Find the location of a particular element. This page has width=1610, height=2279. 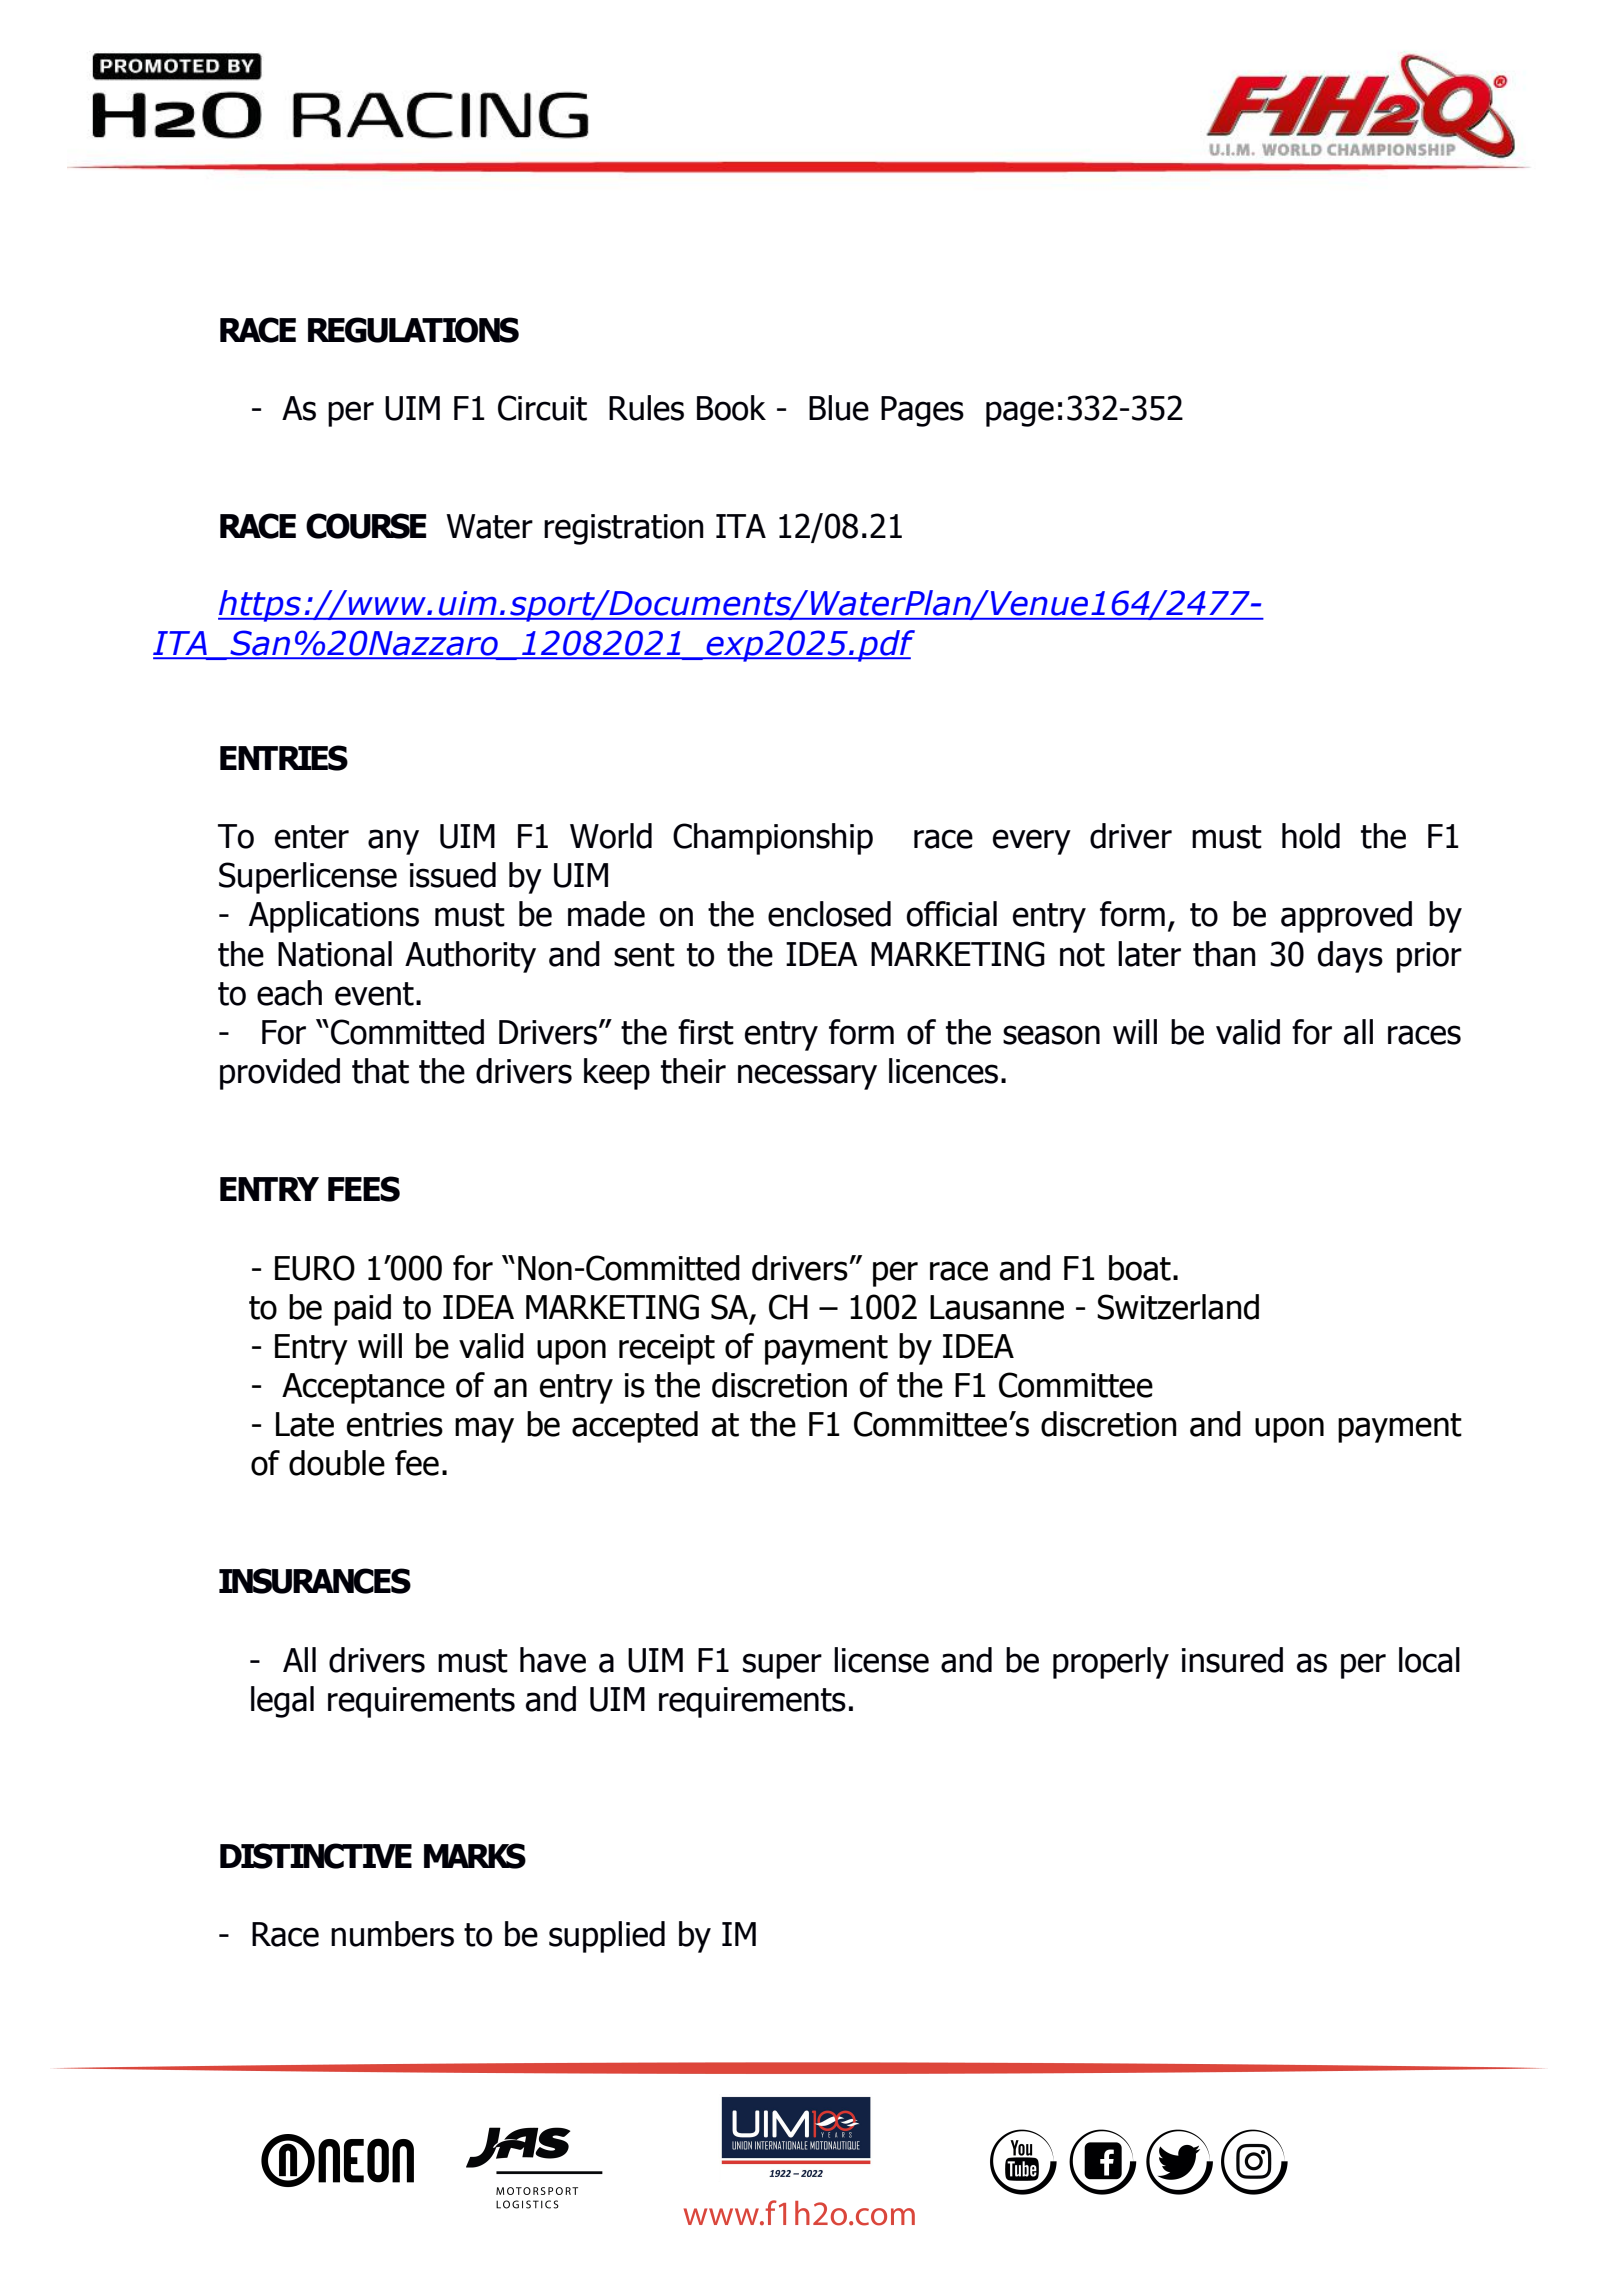

necessary is located at coordinates (807, 1077).
